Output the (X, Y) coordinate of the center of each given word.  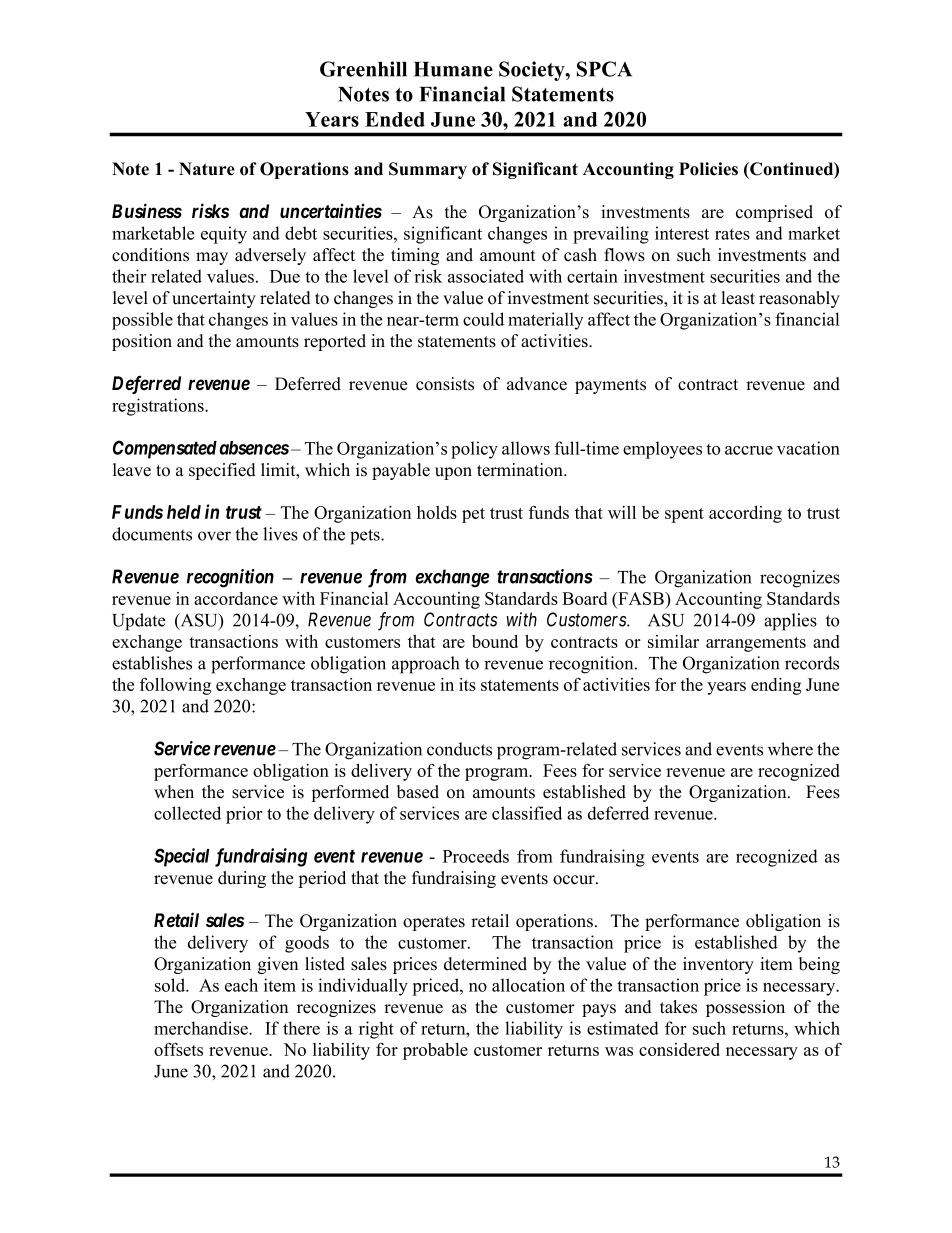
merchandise (202, 1028)
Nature (207, 169)
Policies (708, 169)
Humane (453, 69)
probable (435, 1051)
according (745, 514)
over (214, 536)
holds (437, 512)
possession (745, 1008)
